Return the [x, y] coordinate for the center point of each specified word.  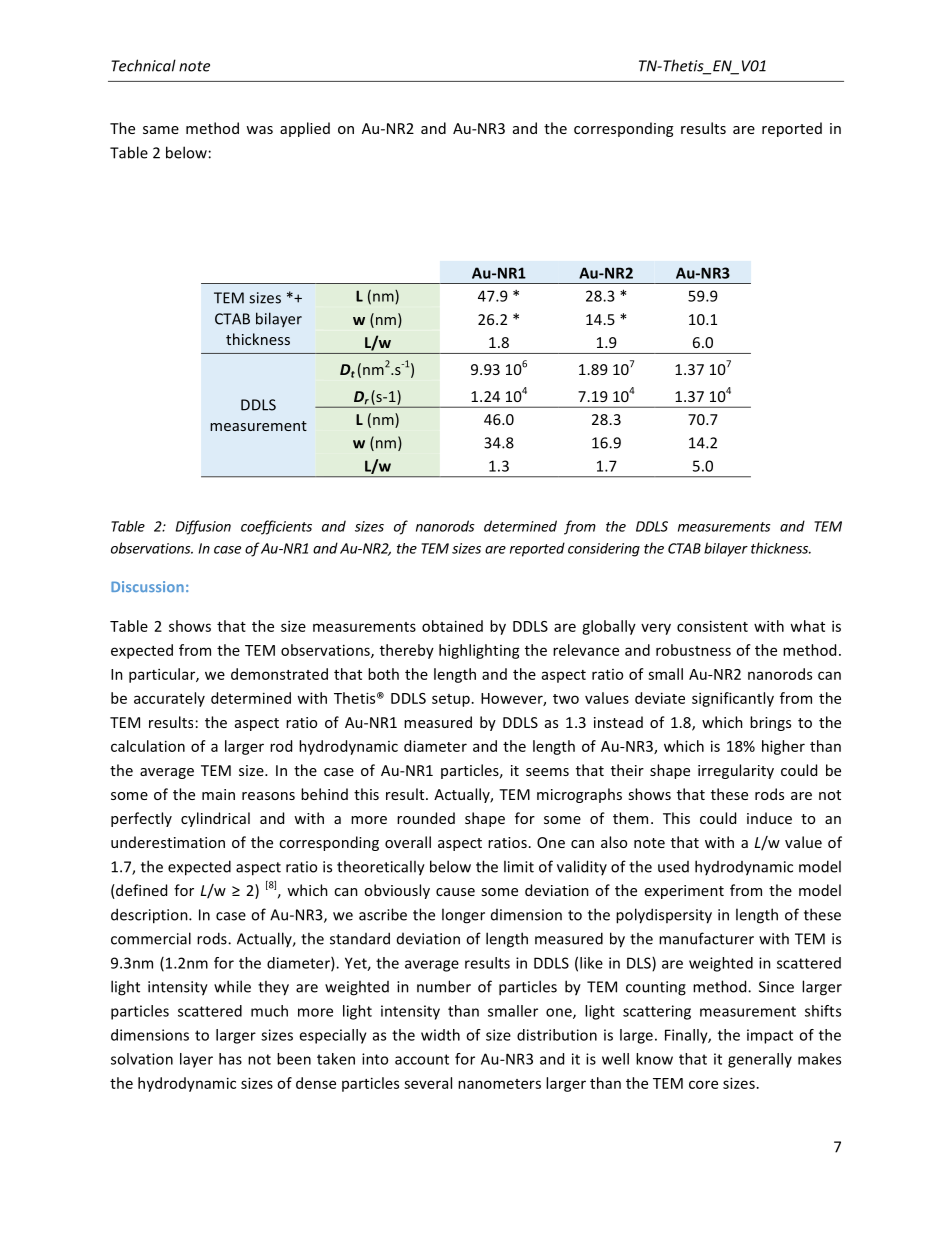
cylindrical [215, 819]
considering [604, 550]
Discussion [147, 586]
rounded [426, 818]
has [230, 1059]
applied [305, 129]
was [259, 130]
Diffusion [203, 527]
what [807, 626]
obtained [452, 626]
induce [769, 818]
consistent [712, 626]
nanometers [499, 1084]
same [161, 130]
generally [760, 1060]
